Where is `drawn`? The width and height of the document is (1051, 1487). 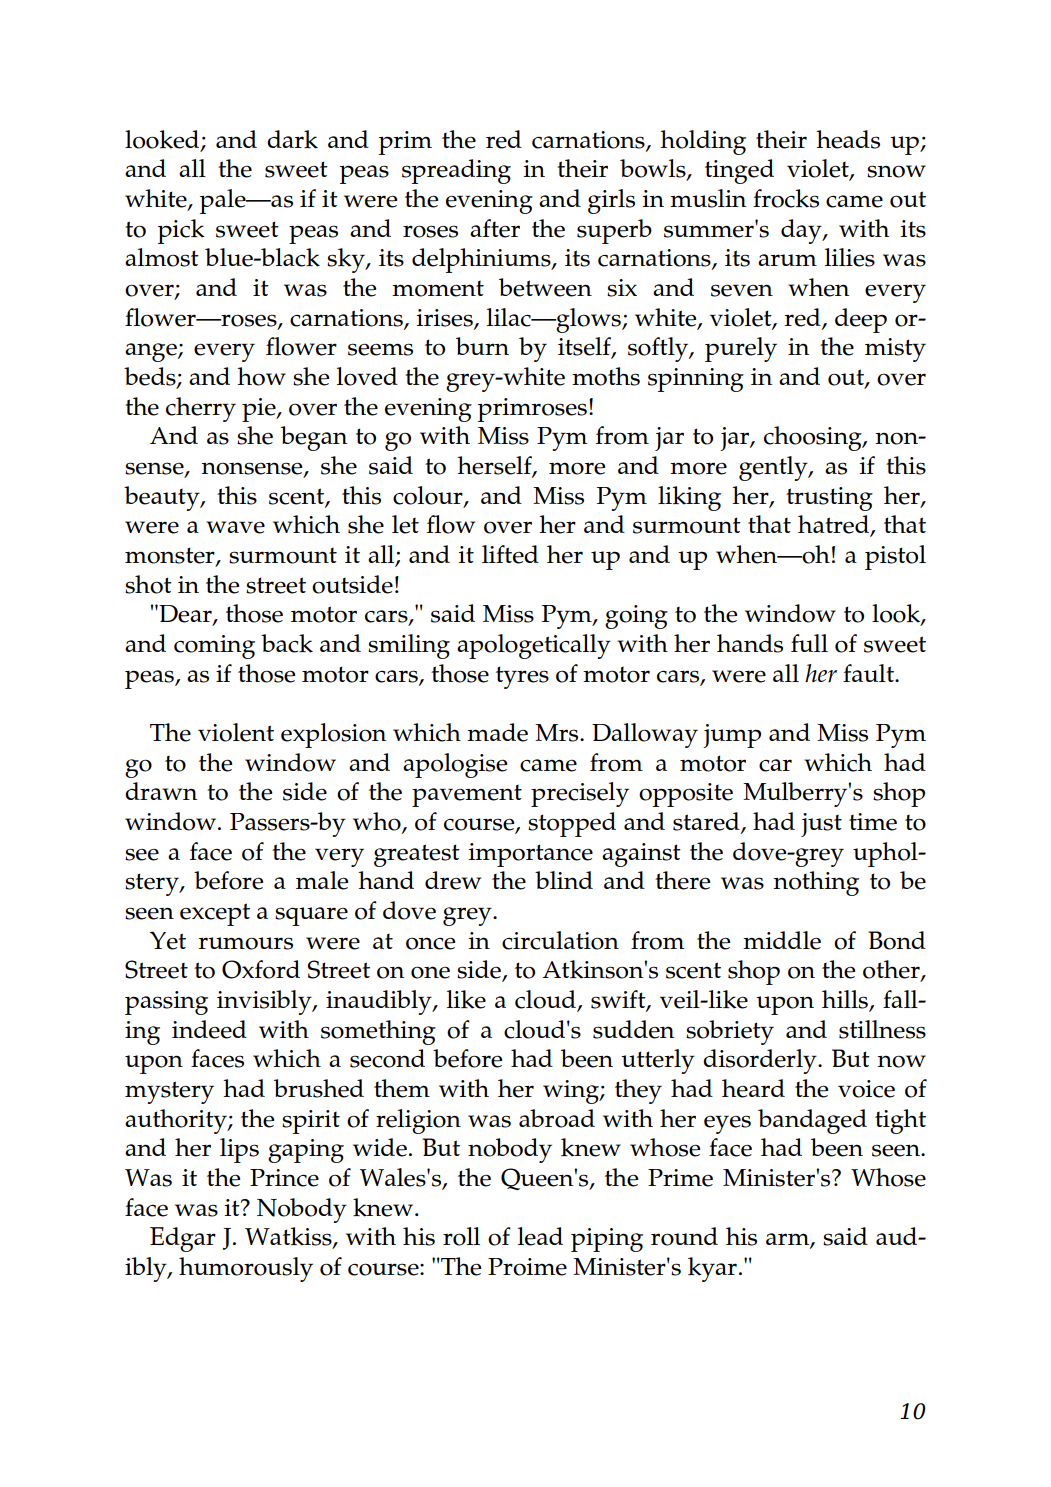 drawn is located at coordinates (161, 791).
